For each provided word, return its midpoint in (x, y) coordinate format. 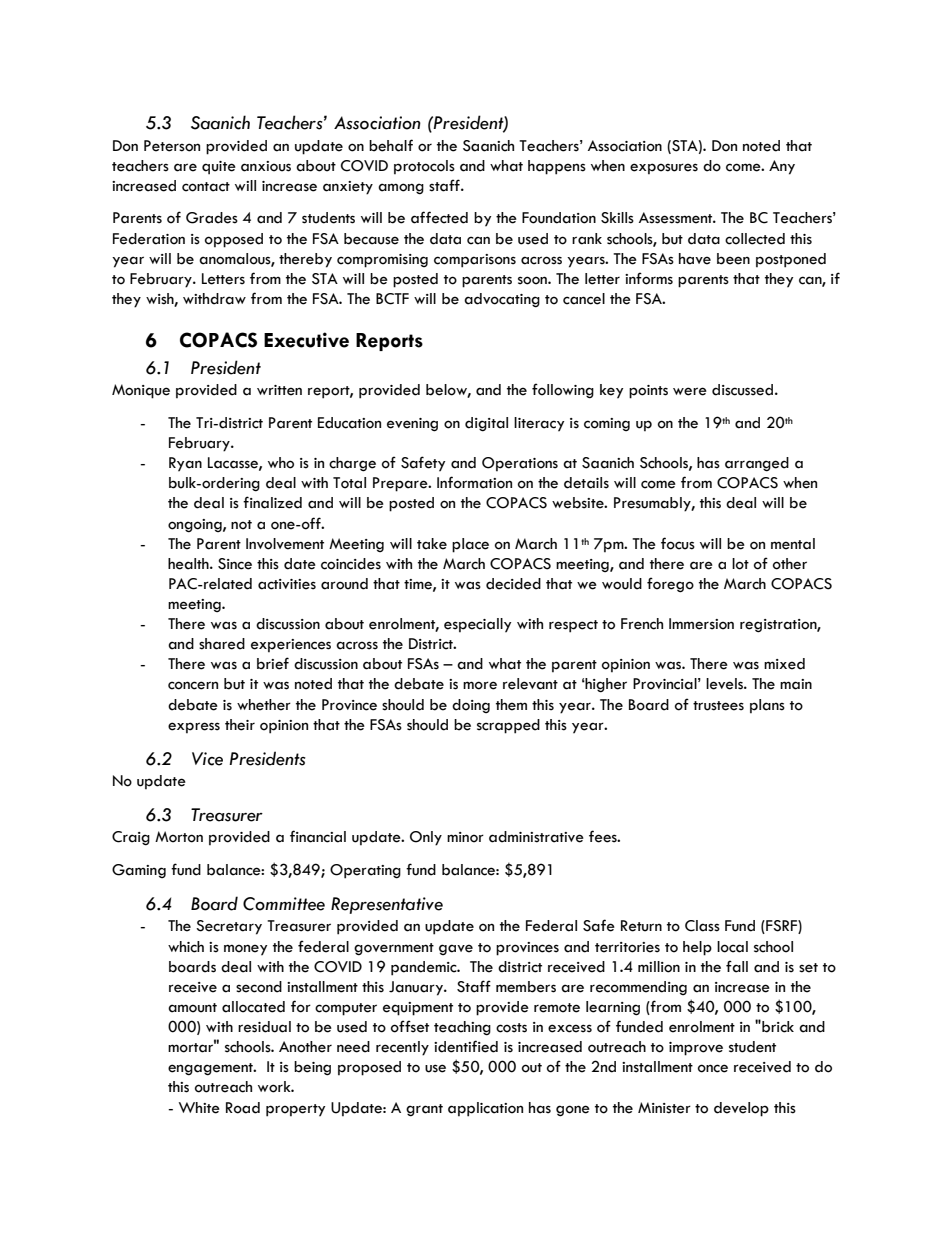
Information (474, 482)
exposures (664, 169)
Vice (207, 759)
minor (465, 837)
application (485, 1109)
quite (219, 168)
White (199, 1108)
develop (741, 1109)
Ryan (185, 464)
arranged (757, 464)
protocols (424, 167)
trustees (718, 706)
